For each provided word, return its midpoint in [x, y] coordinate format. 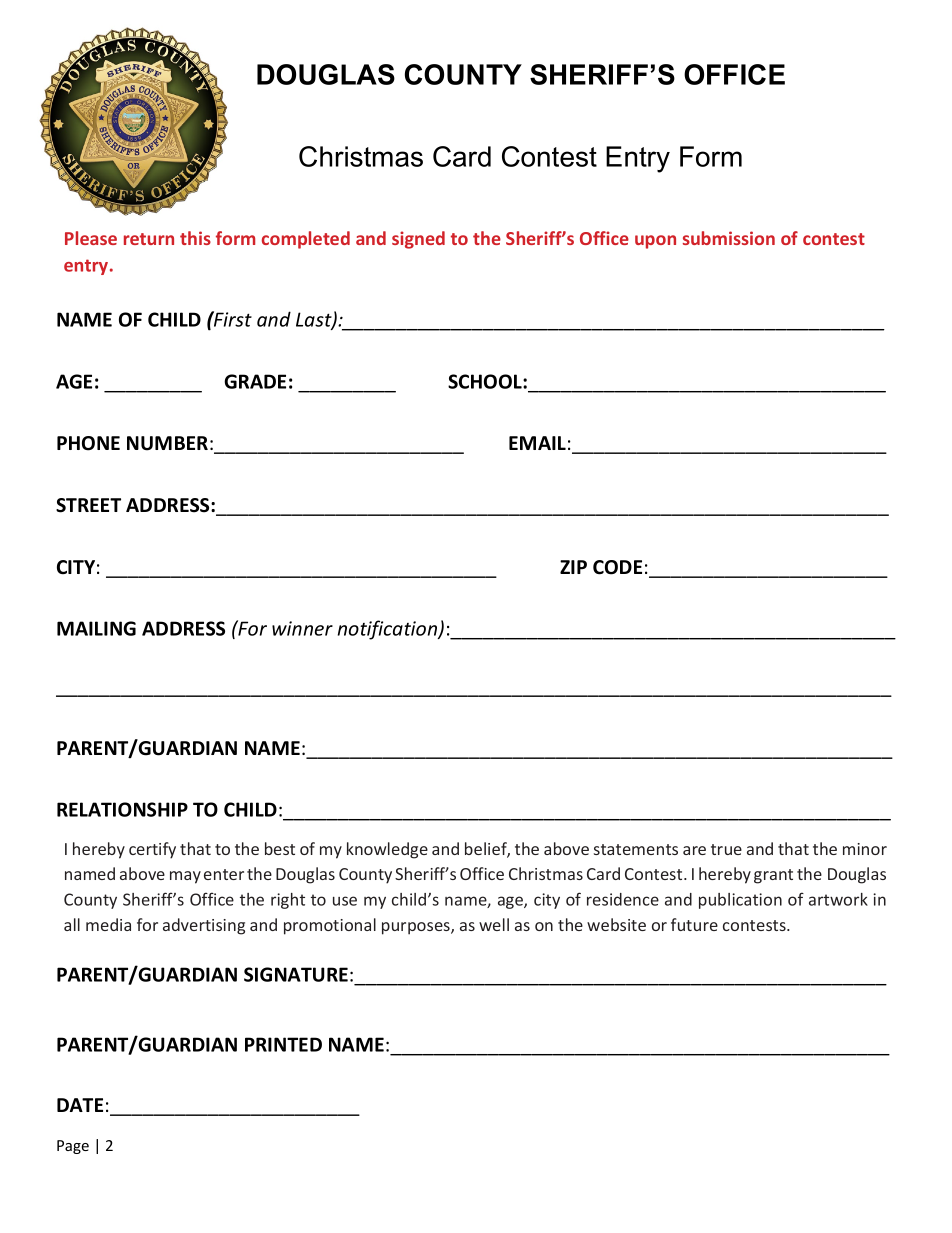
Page [73, 1147]
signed [418, 240]
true [726, 849]
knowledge [387, 850]
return [149, 239]
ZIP [573, 567]
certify [152, 850]
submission [729, 238]
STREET [88, 505]
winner [302, 628]
